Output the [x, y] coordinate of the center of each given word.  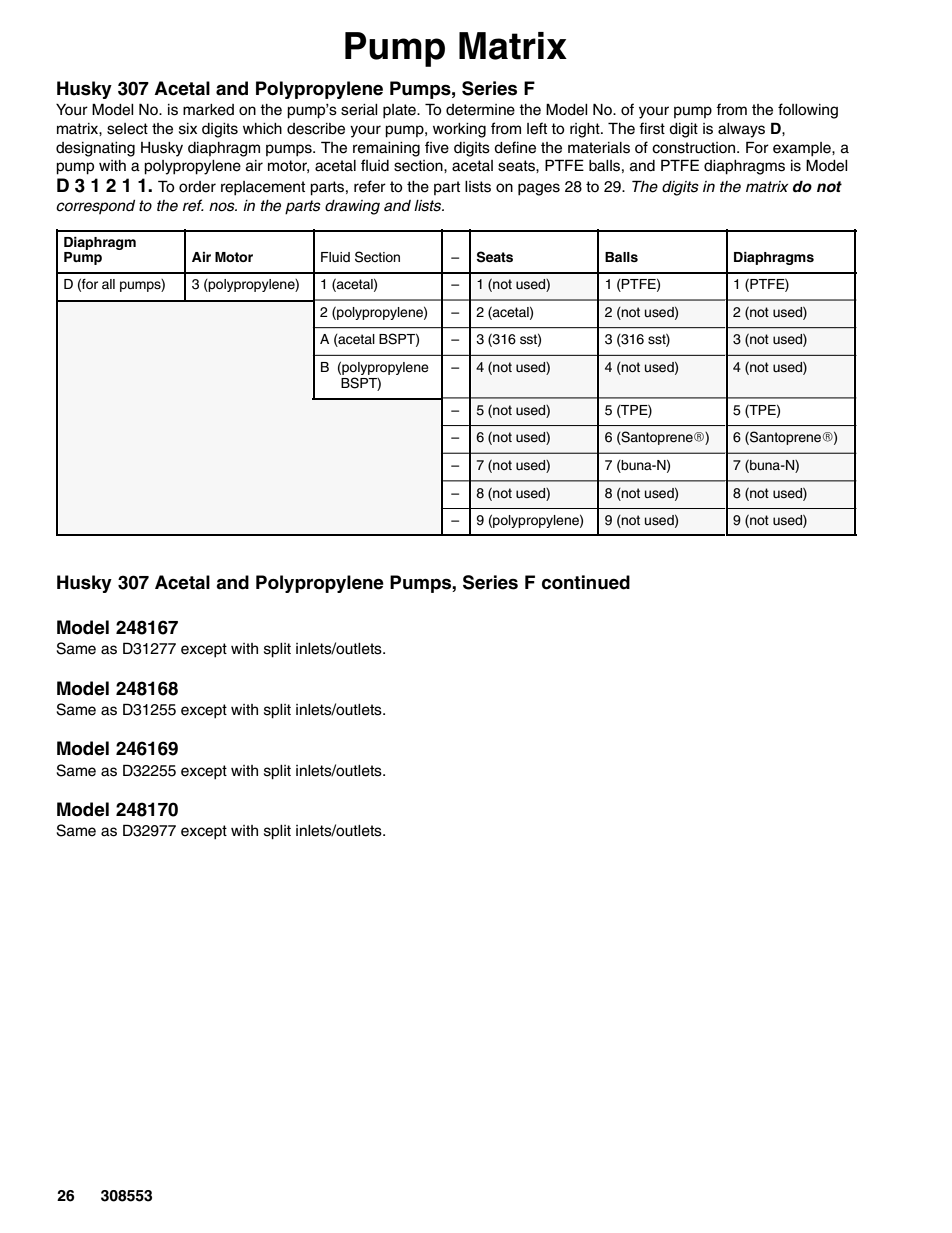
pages [539, 189]
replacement [263, 188]
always [741, 130]
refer [370, 186]
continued [586, 582]
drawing [352, 207]
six [188, 129]
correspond [95, 207]
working [459, 130]
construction [695, 148]
